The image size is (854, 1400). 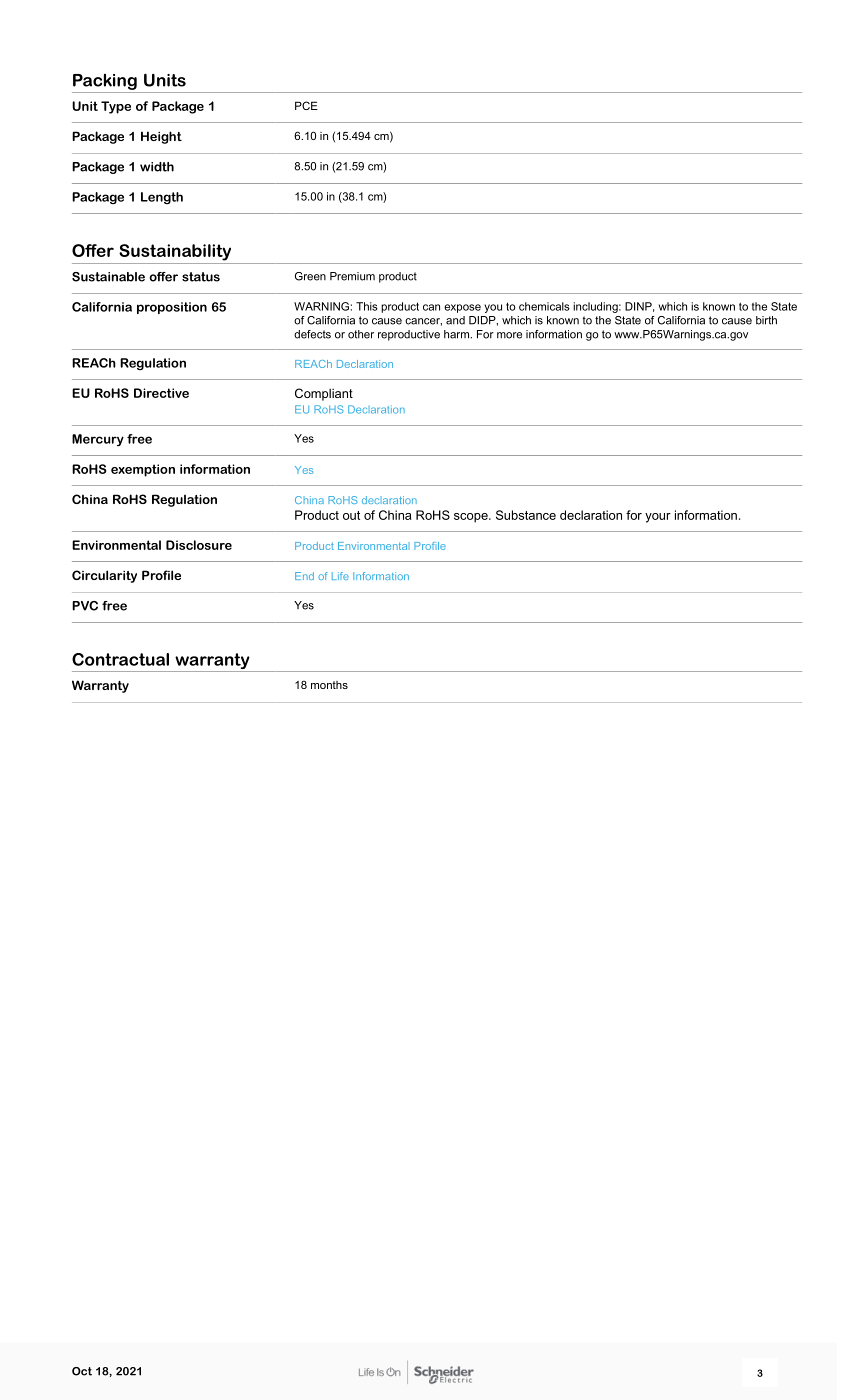 I want to click on your, so click(x=658, y=518).
